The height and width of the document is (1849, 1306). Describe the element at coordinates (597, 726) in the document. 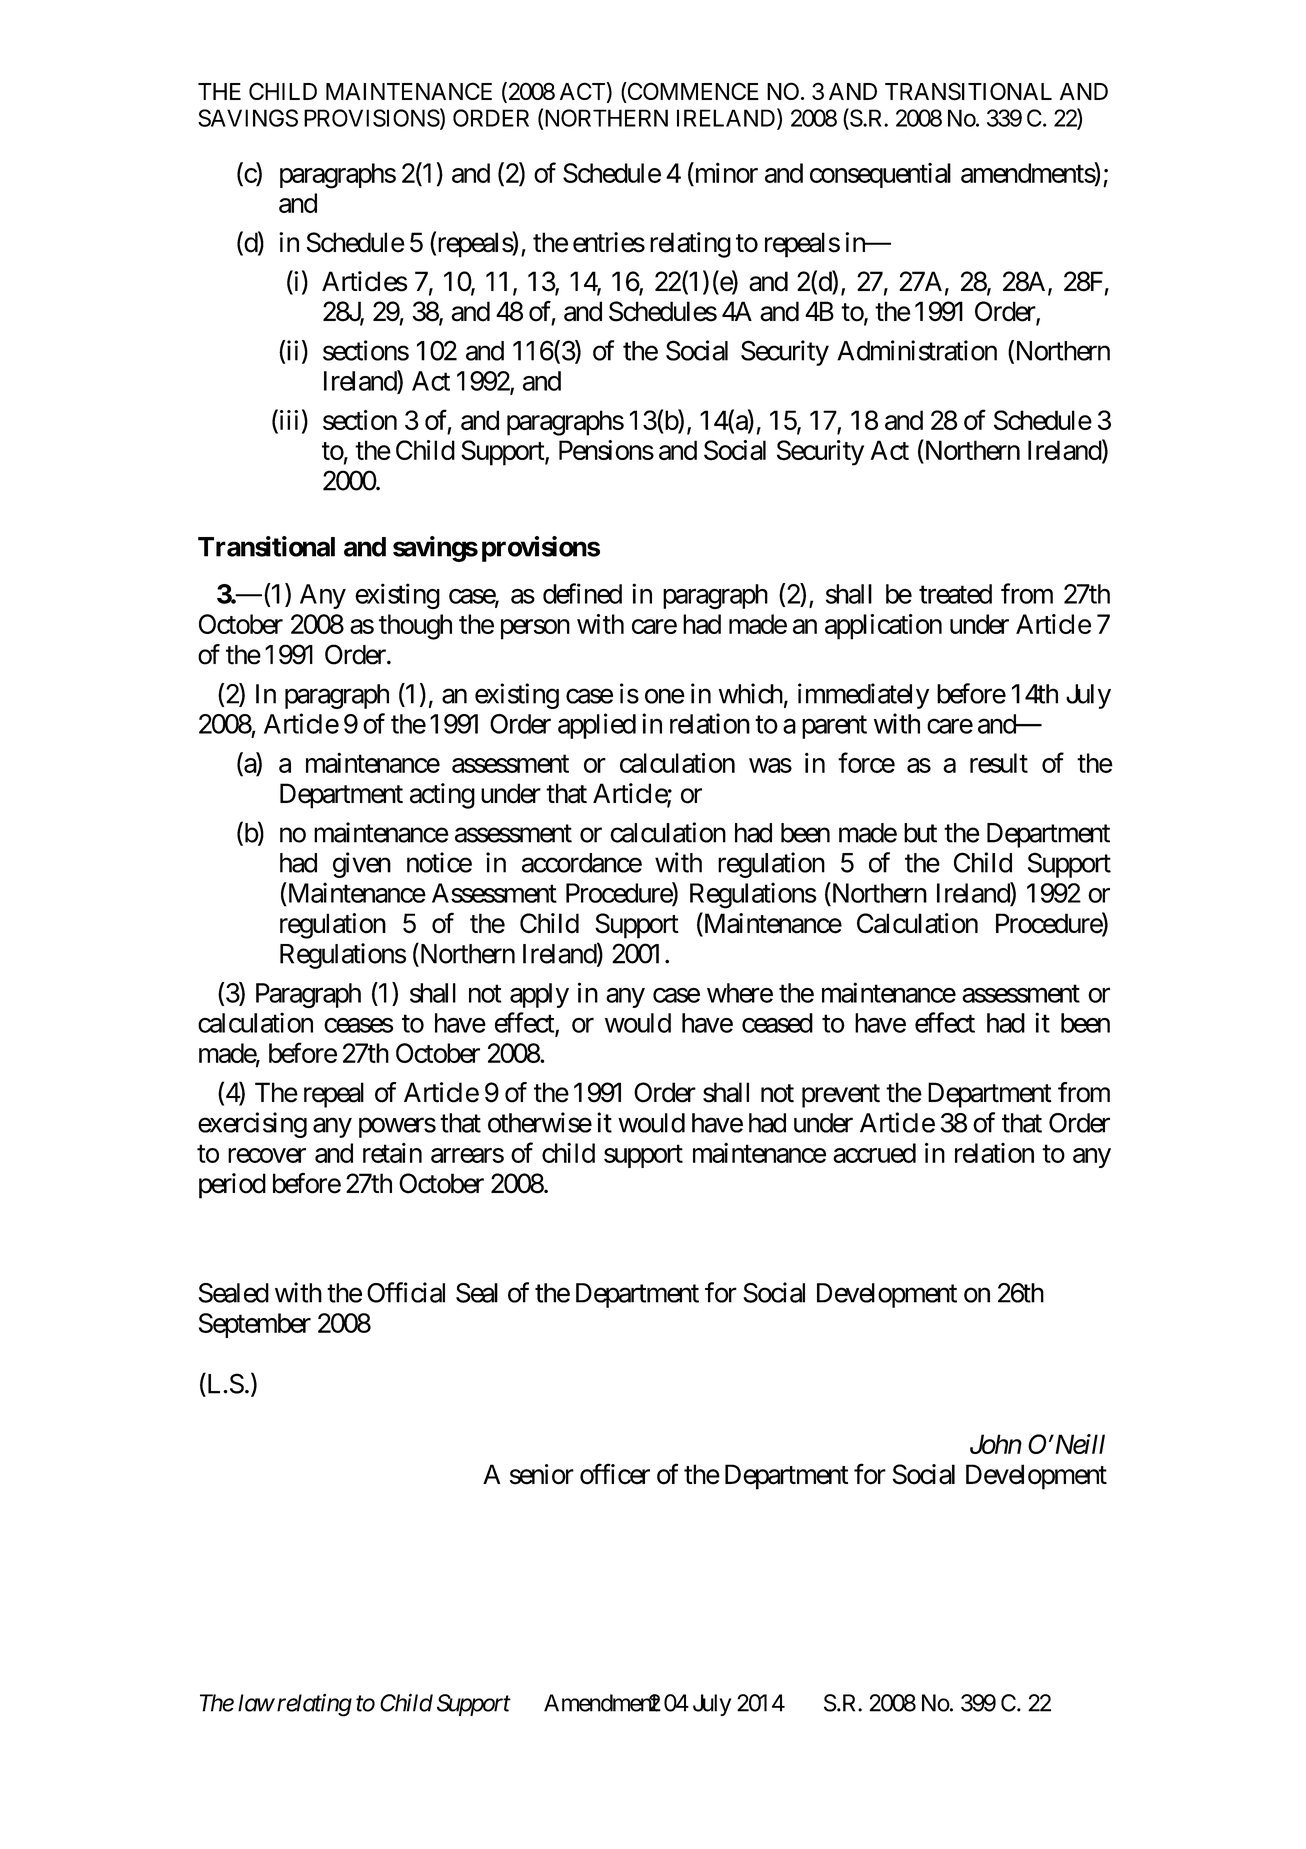

I see `applied` at that location.
